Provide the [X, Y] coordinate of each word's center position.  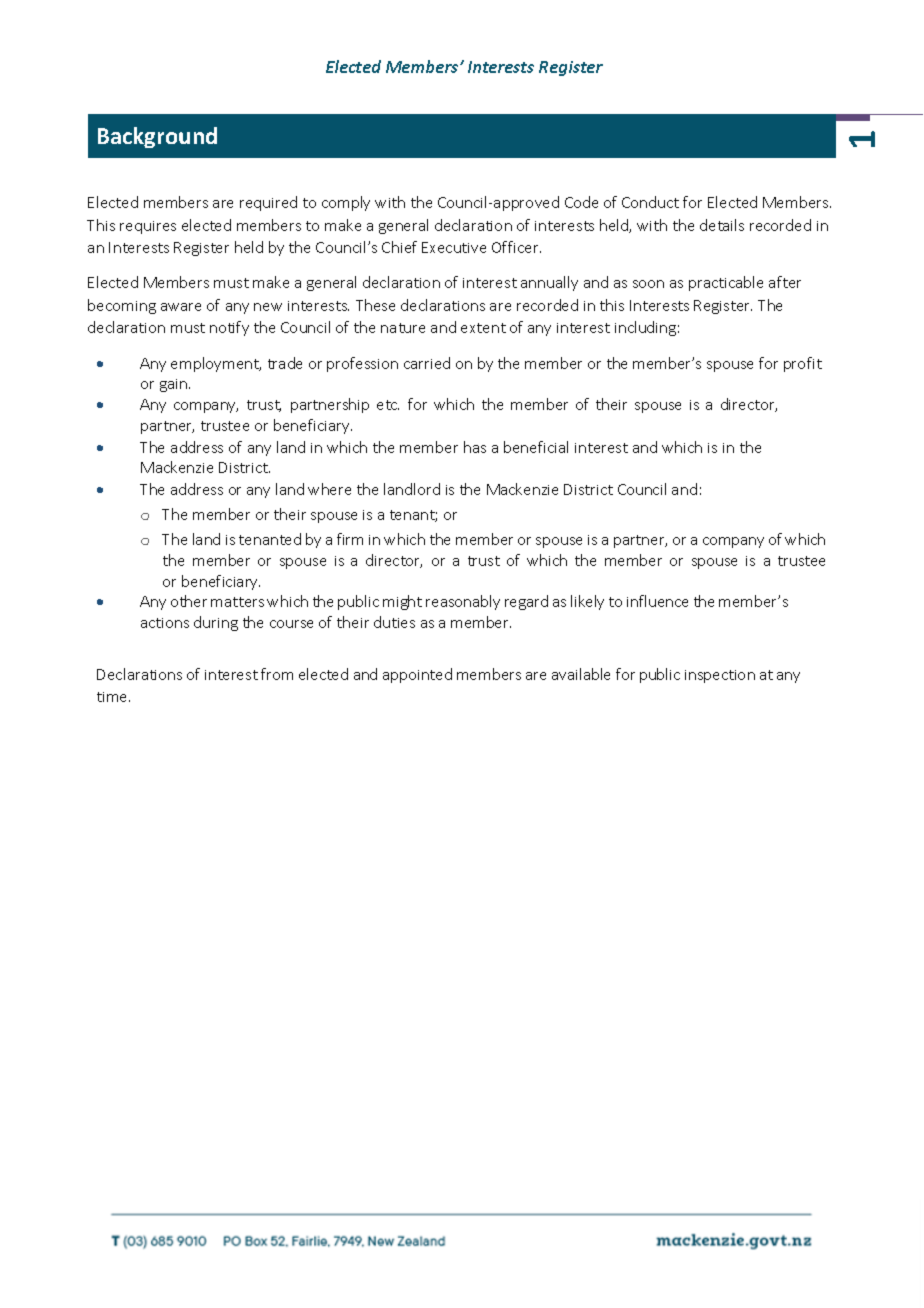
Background [157, 137]
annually [549, 283]
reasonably [463, 602]
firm [350, 539]
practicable [726, 283]
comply [346, 203]
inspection [720, 676]
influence [657, 601]
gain [175, 385]
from [277, 674]
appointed [417, 675]
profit [803, 364]
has [475, 447]
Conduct [650, 202]
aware [181, 307]
